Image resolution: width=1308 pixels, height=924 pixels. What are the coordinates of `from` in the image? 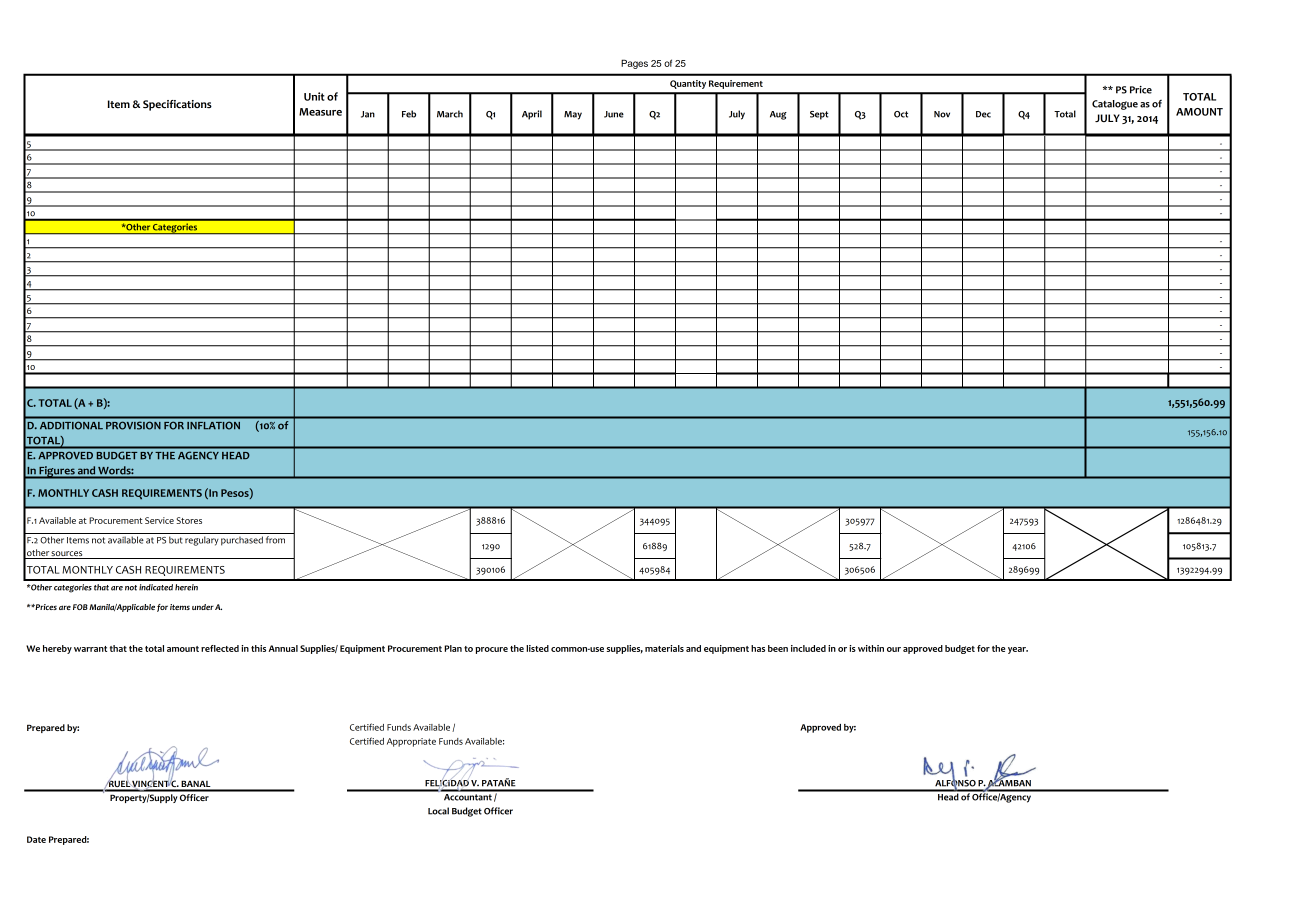 It's located at (275, 540).
